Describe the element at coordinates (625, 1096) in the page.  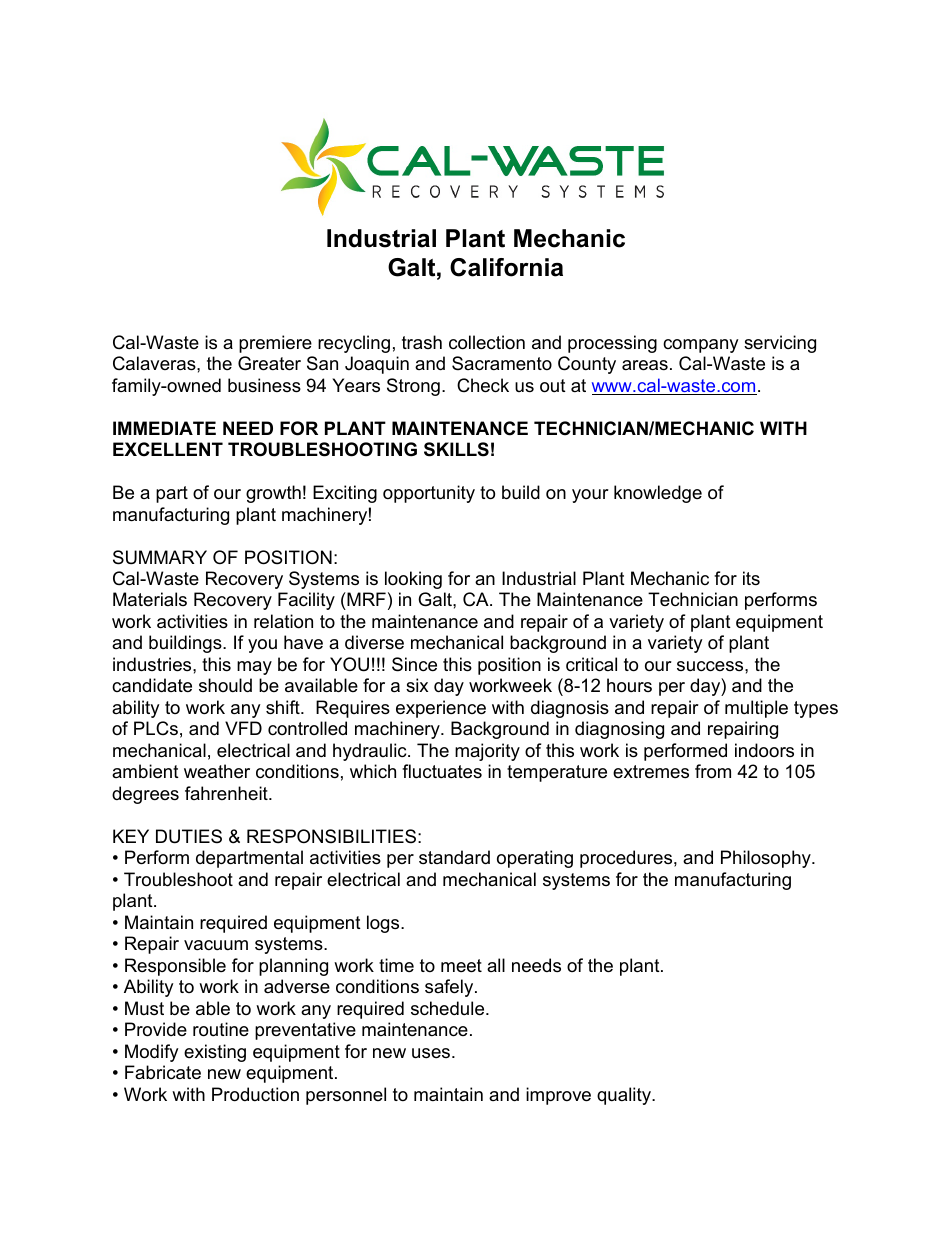
I see `quality` at that location.
